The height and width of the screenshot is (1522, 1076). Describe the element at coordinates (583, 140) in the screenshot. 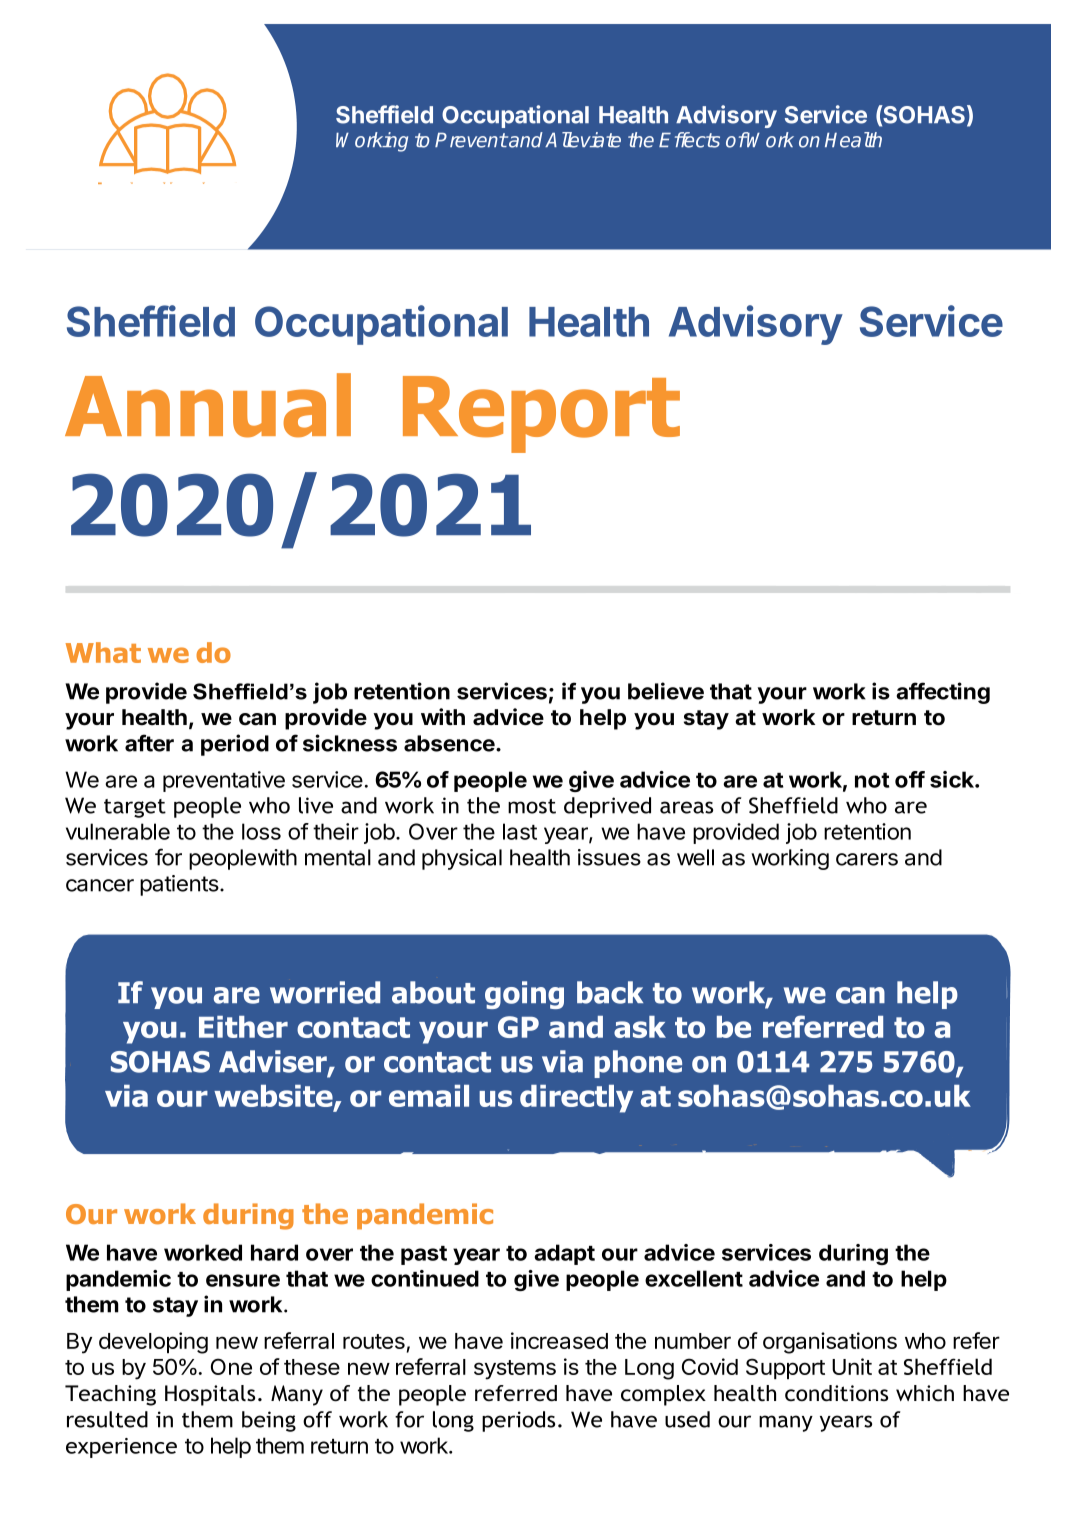

I see `Alleviate` at that location.
